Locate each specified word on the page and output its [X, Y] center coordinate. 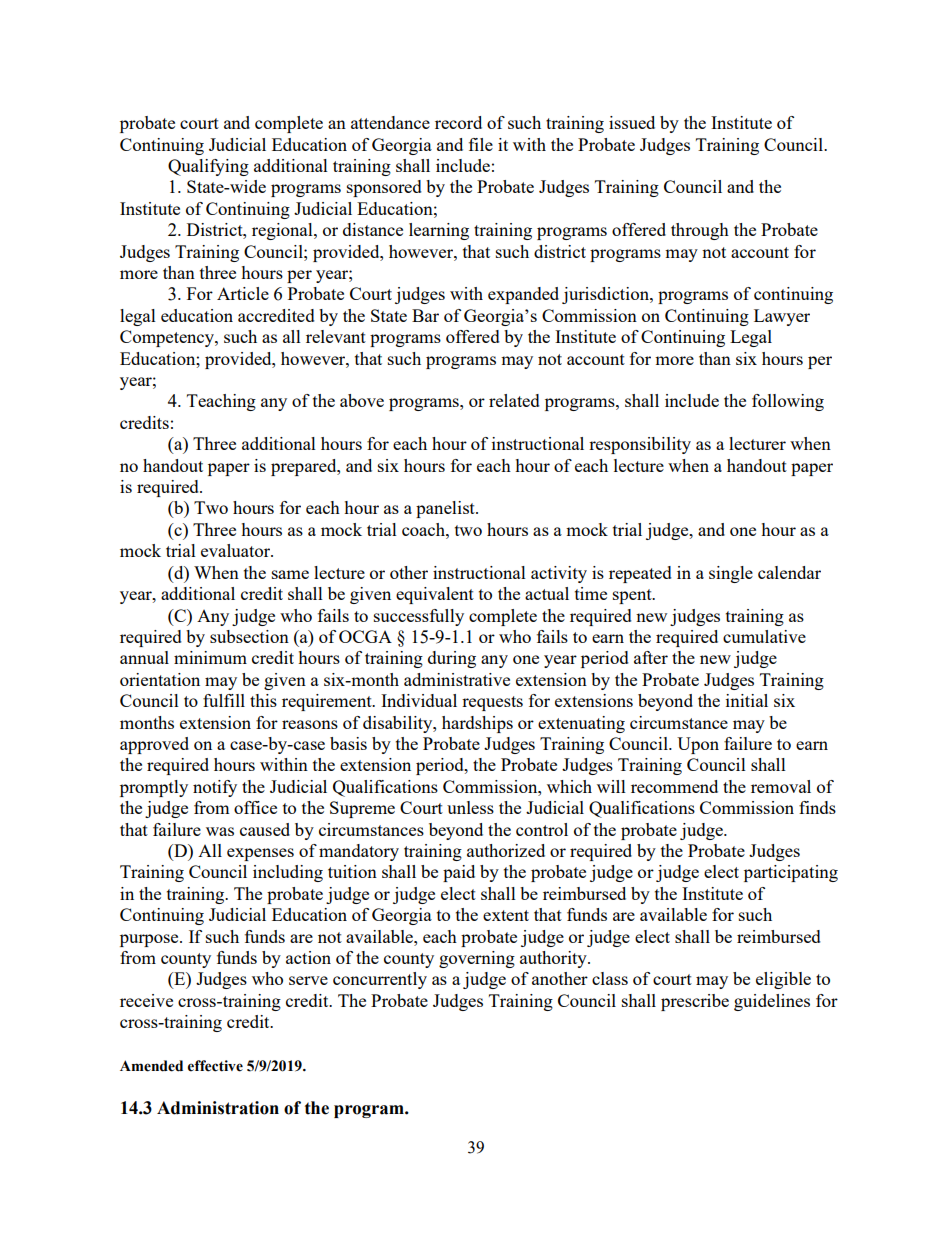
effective [215, 1066]
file [481, 144]
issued [632, 122]
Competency [168, 338]
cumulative [764, 636]
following [788, 402]
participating [791, 873]
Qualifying [208, 167]
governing [477, 959]
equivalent [435, 595]
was [220, 831]
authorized [506, 850]
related [514, 400]
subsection [249, 636]
